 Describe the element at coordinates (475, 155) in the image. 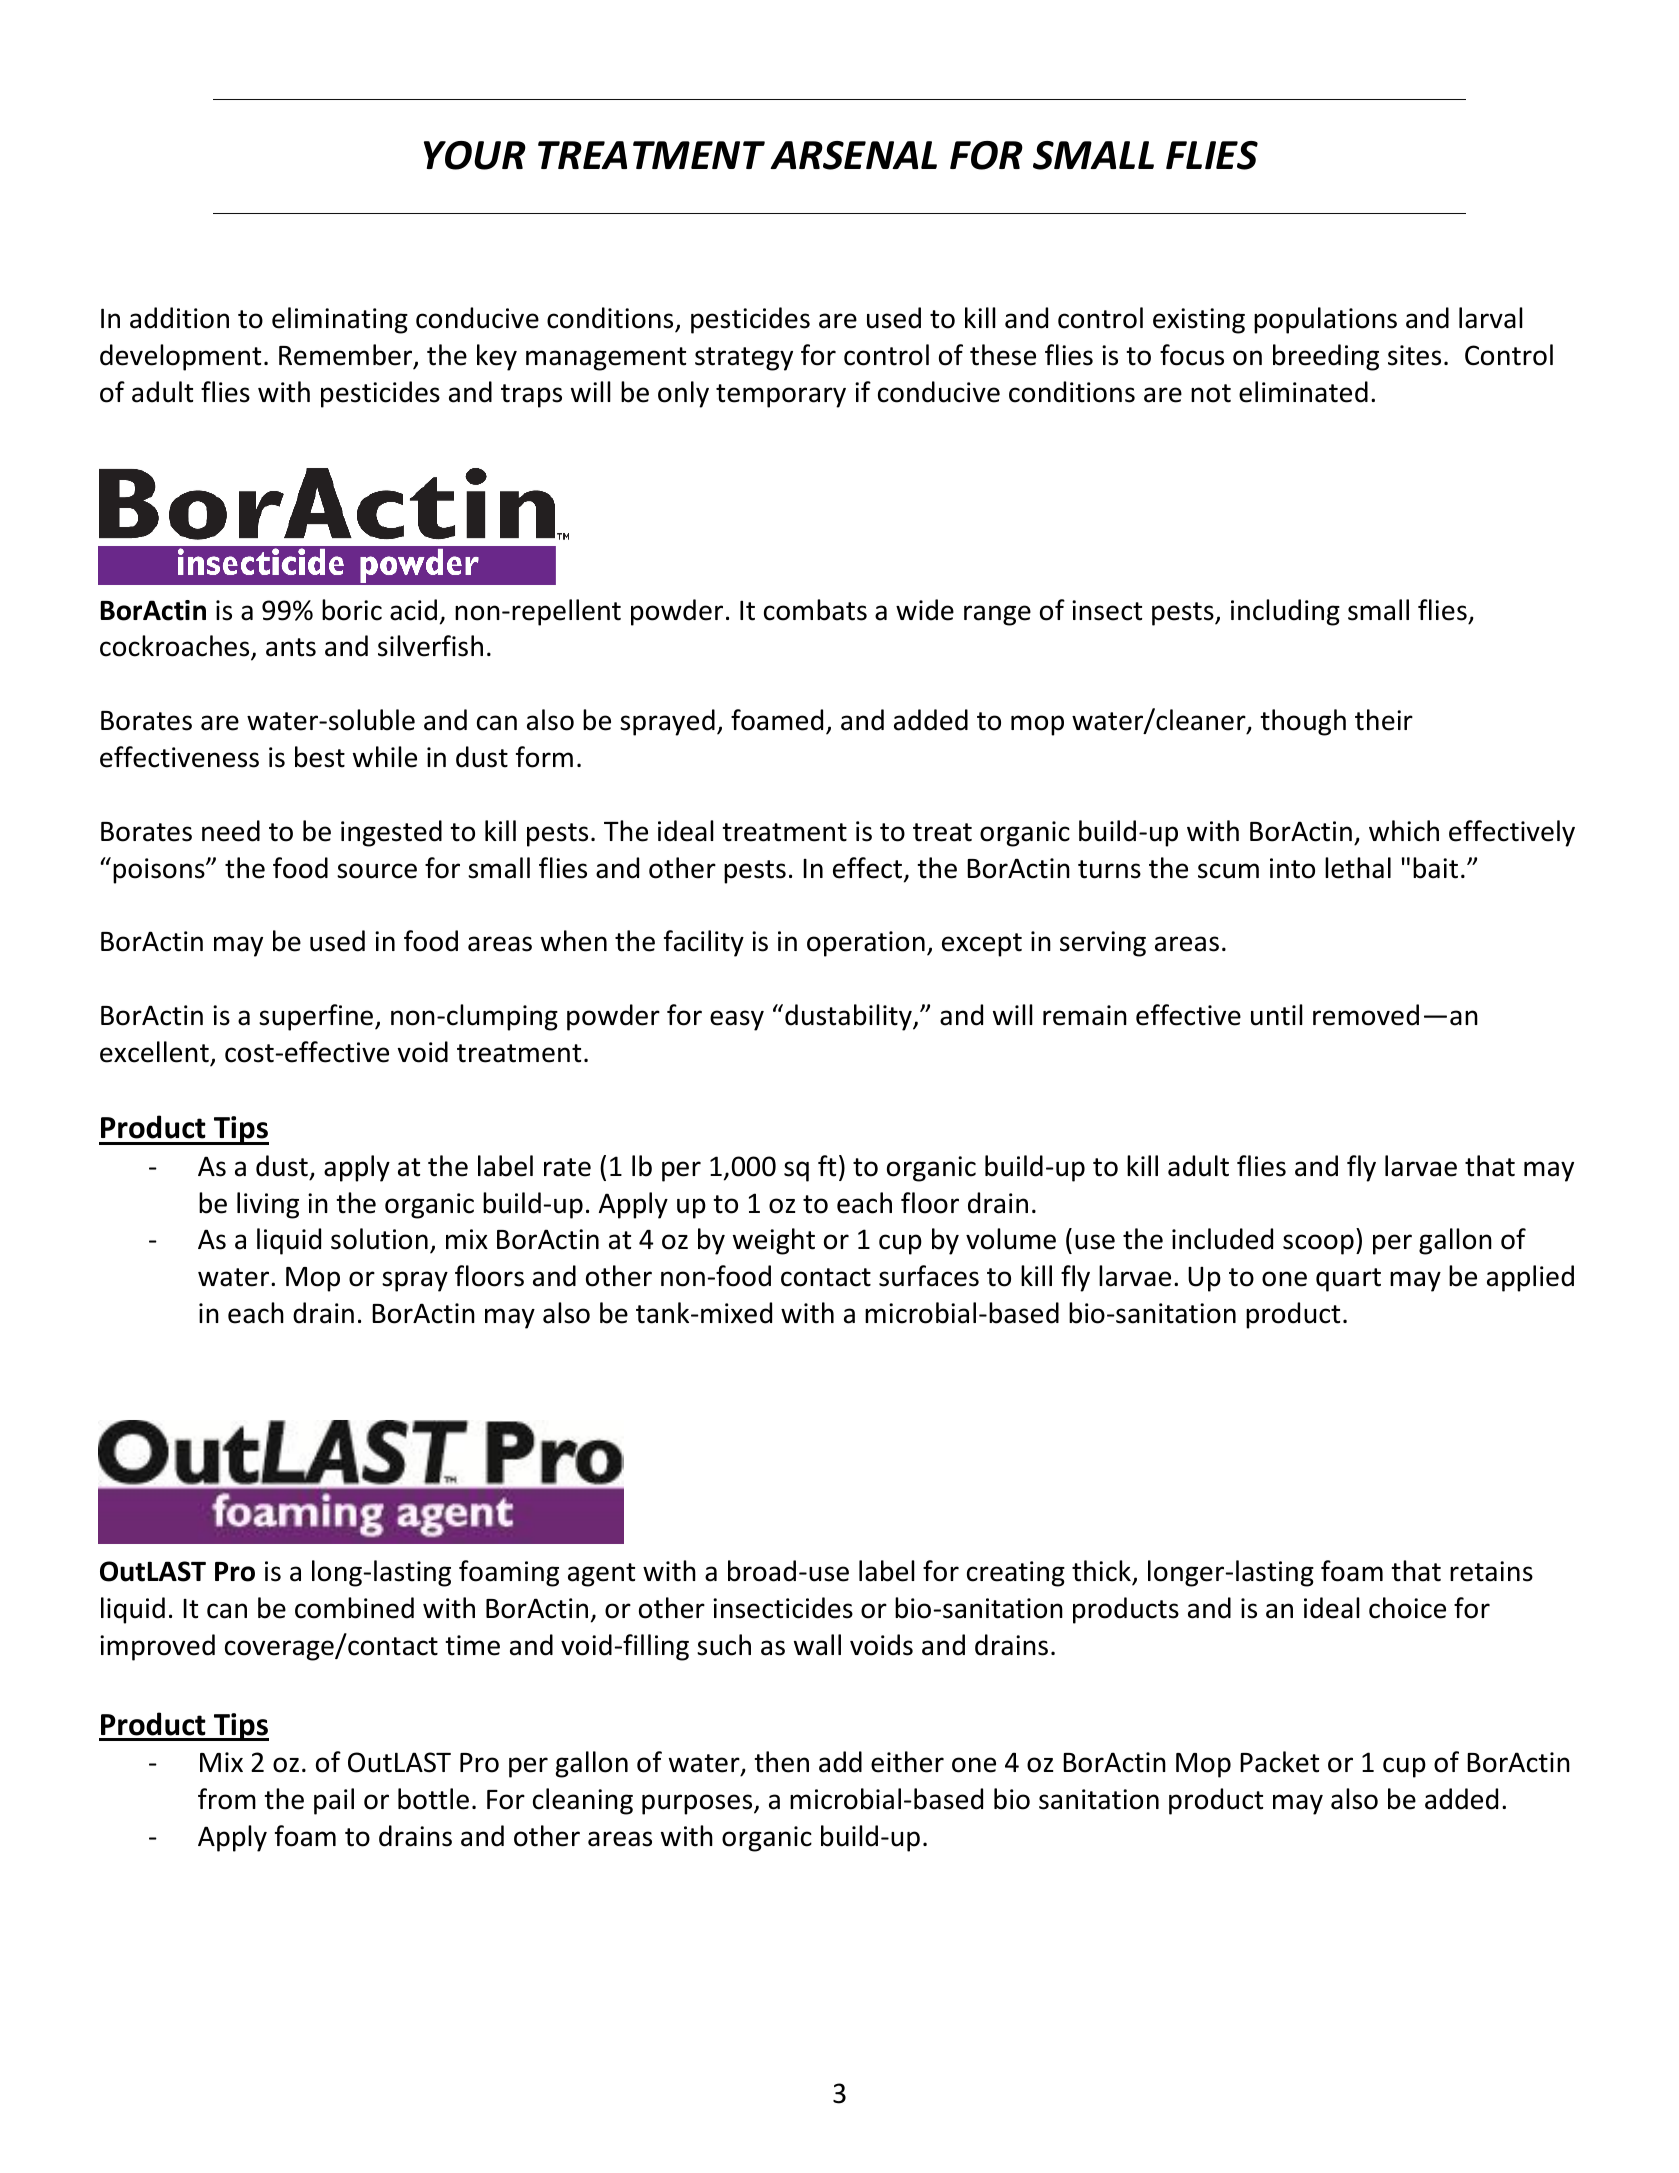

I see `YOUR` at that location.
